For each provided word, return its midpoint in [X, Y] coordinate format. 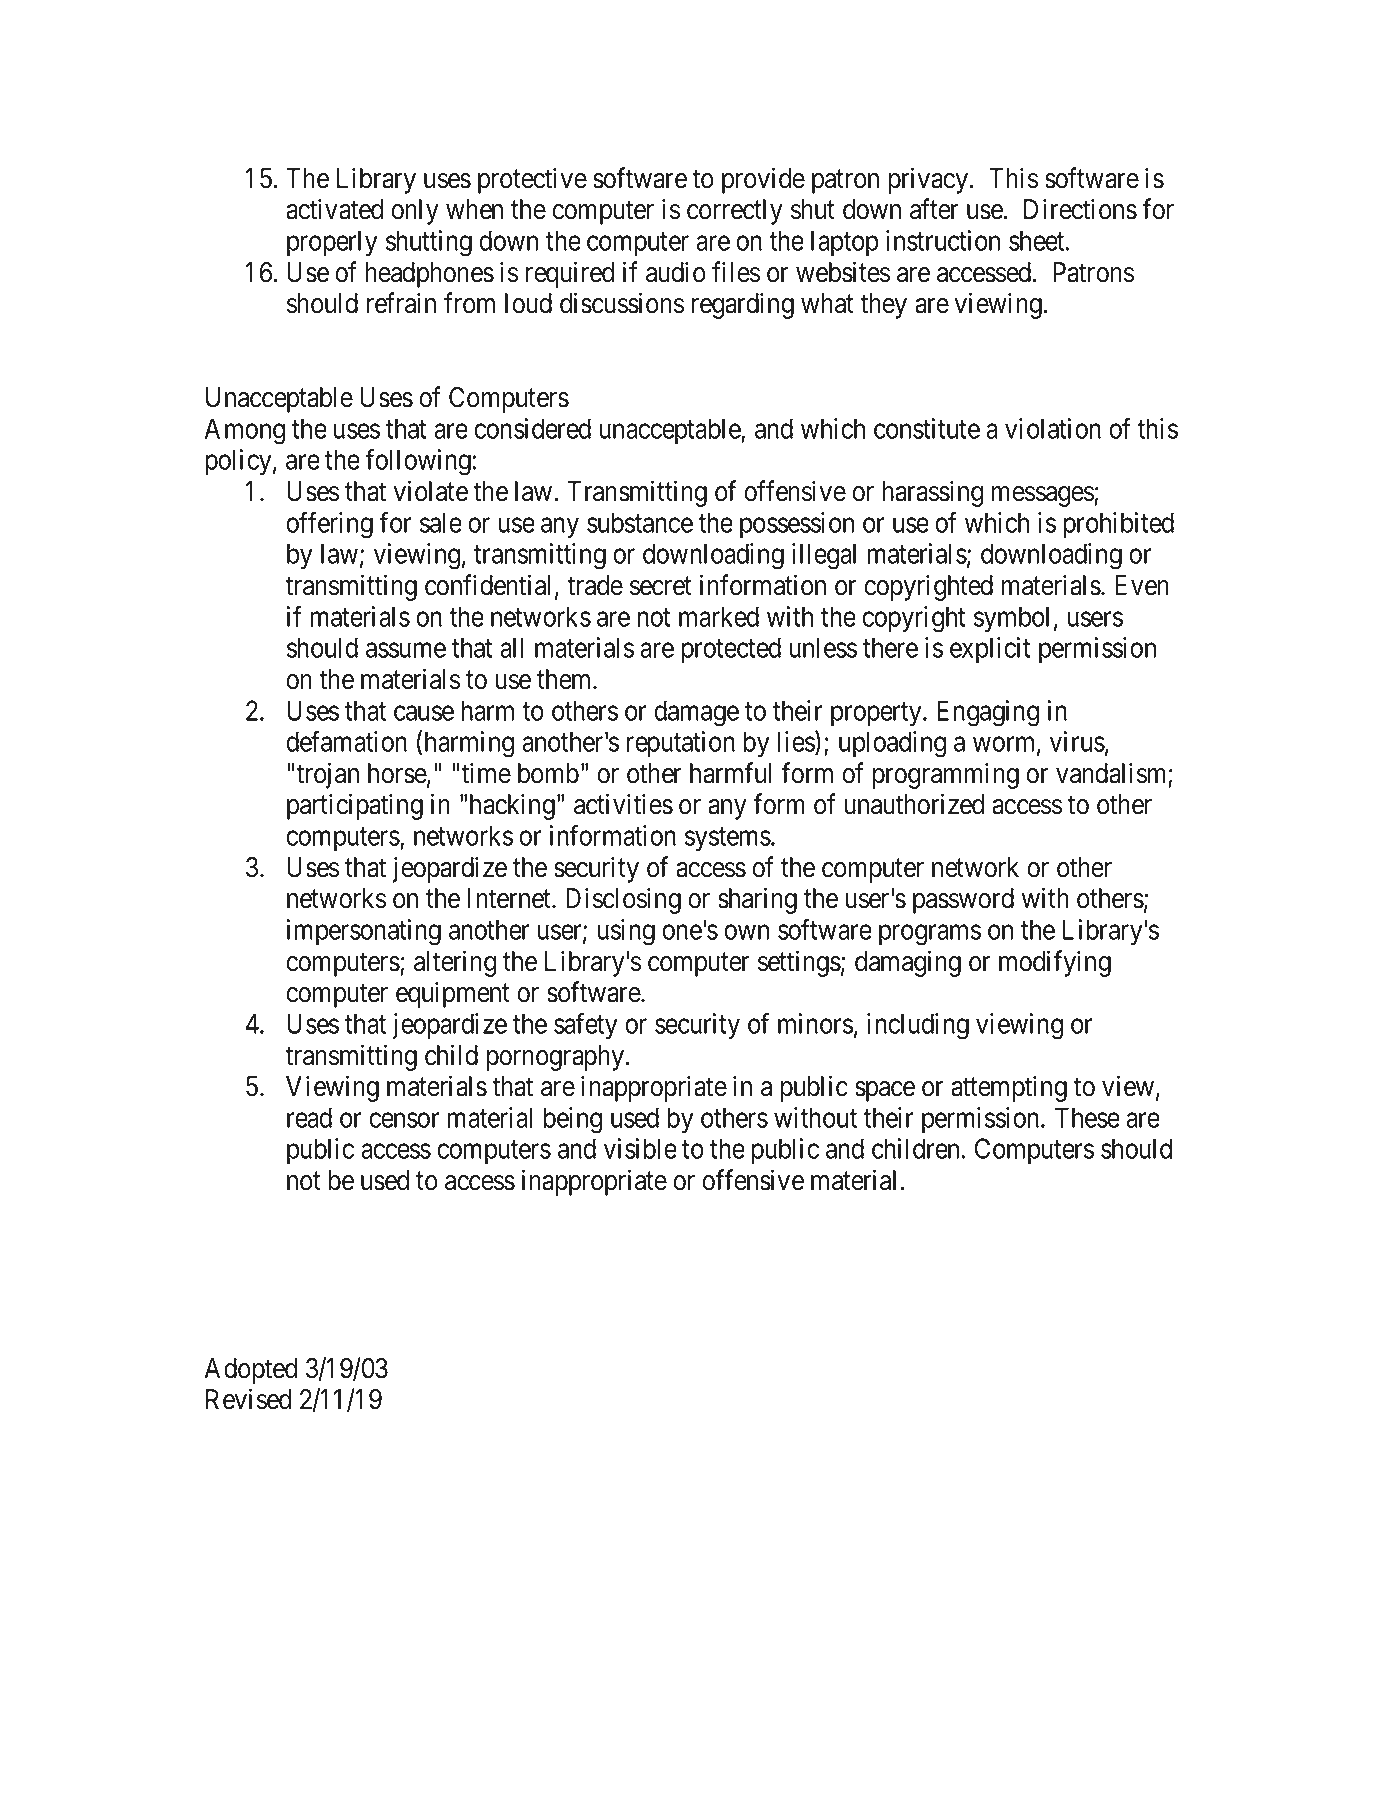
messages [1043, 496]
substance [640, 522]
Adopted [250, 1371]
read [309, 1117]
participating [355, 806]
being [573, 1120]
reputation [681, 744]
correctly [735, 212]
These [1087, 1117]
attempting [1009, 1088]
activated [334, 209]
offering [329, 525]
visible [640, 1148]
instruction [943, 240]
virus [1077, 741]
